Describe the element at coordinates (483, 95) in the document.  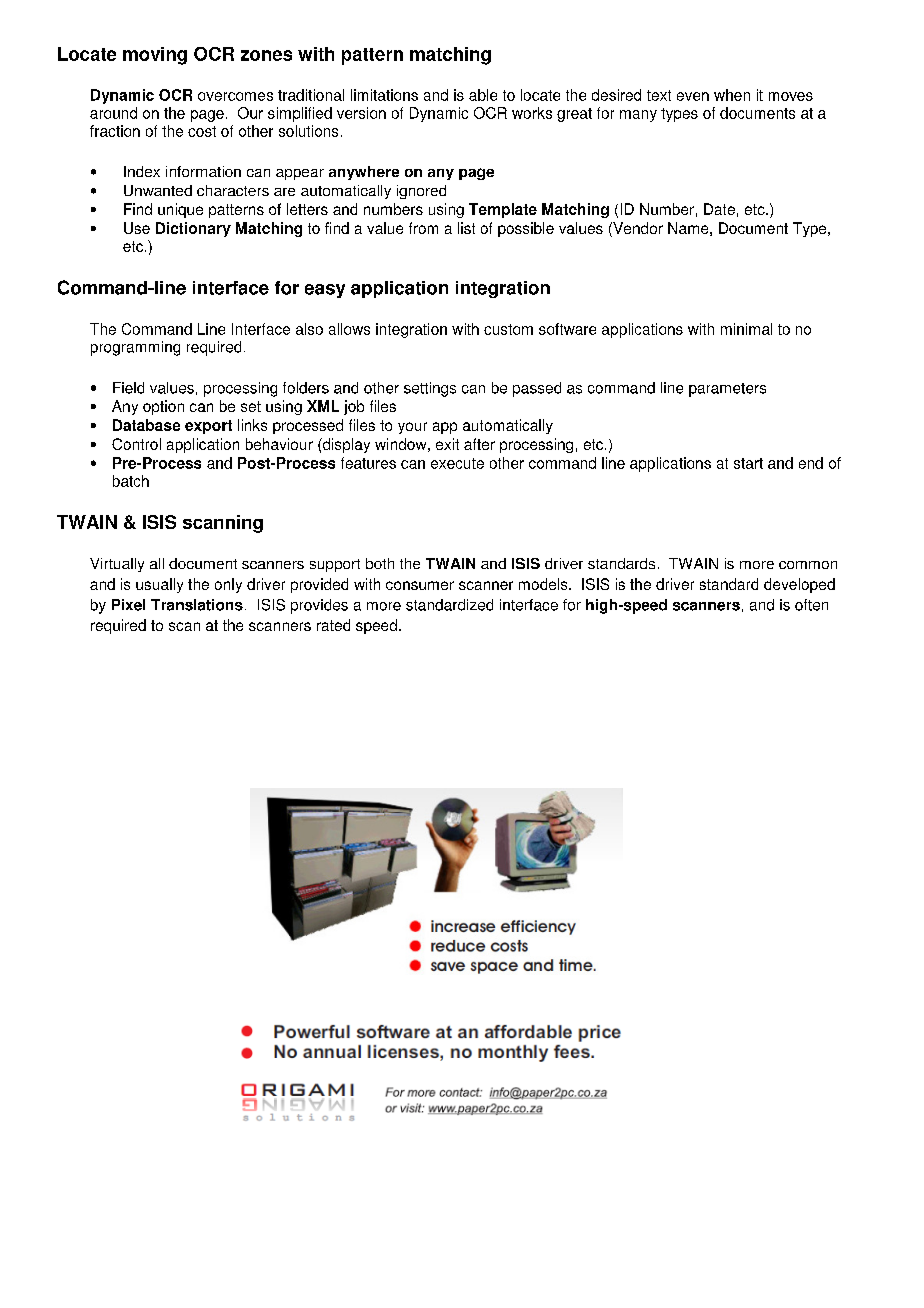
I see `able` at that location.
